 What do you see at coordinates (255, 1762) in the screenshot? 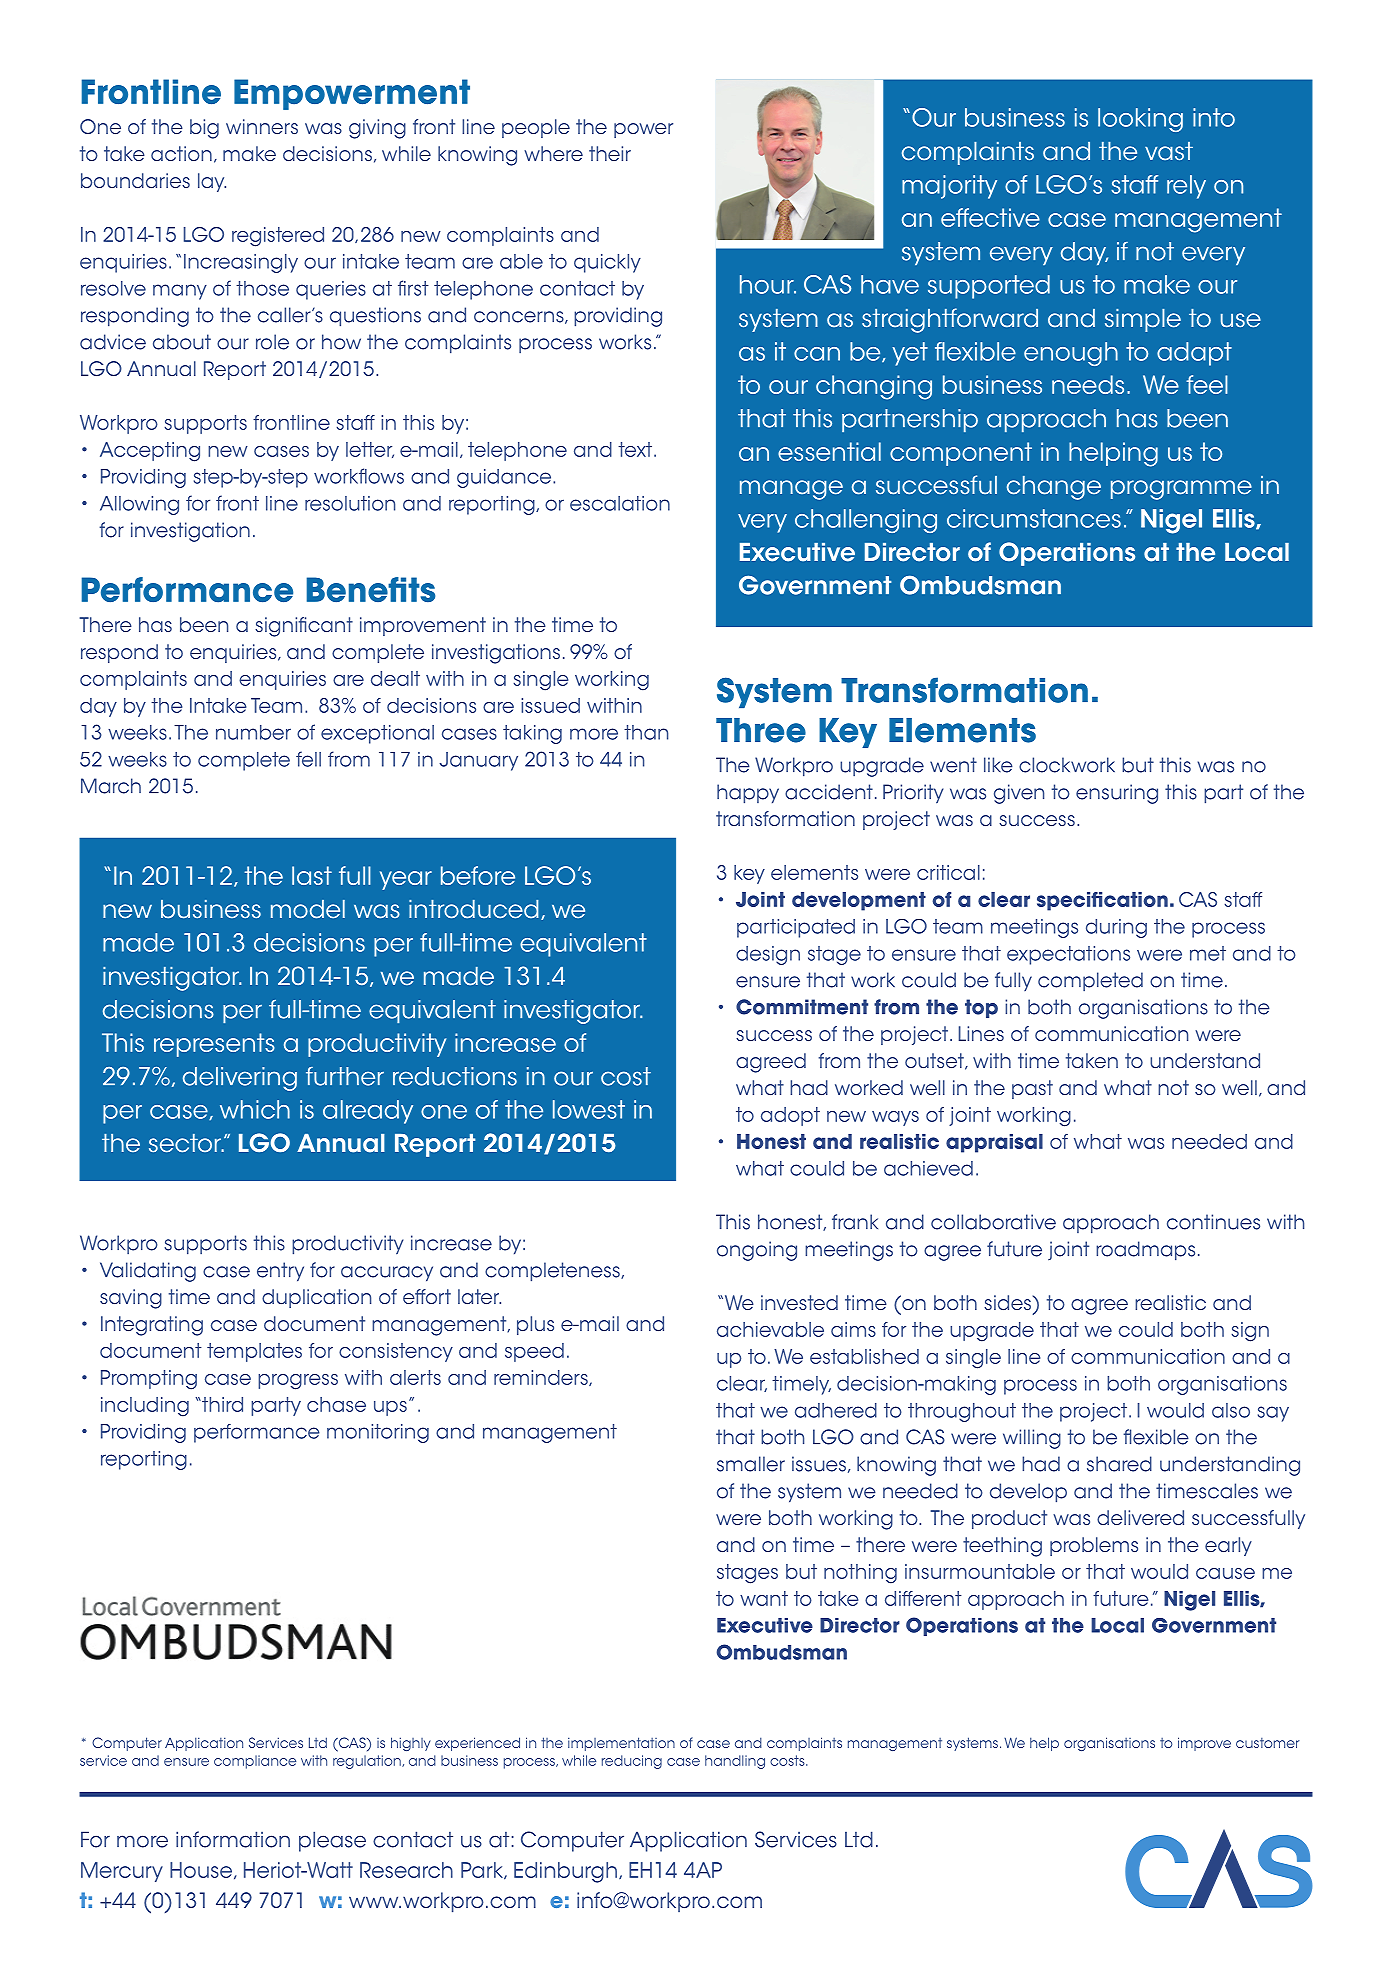
I see `compliance` at bounding box center [255, 1762].
